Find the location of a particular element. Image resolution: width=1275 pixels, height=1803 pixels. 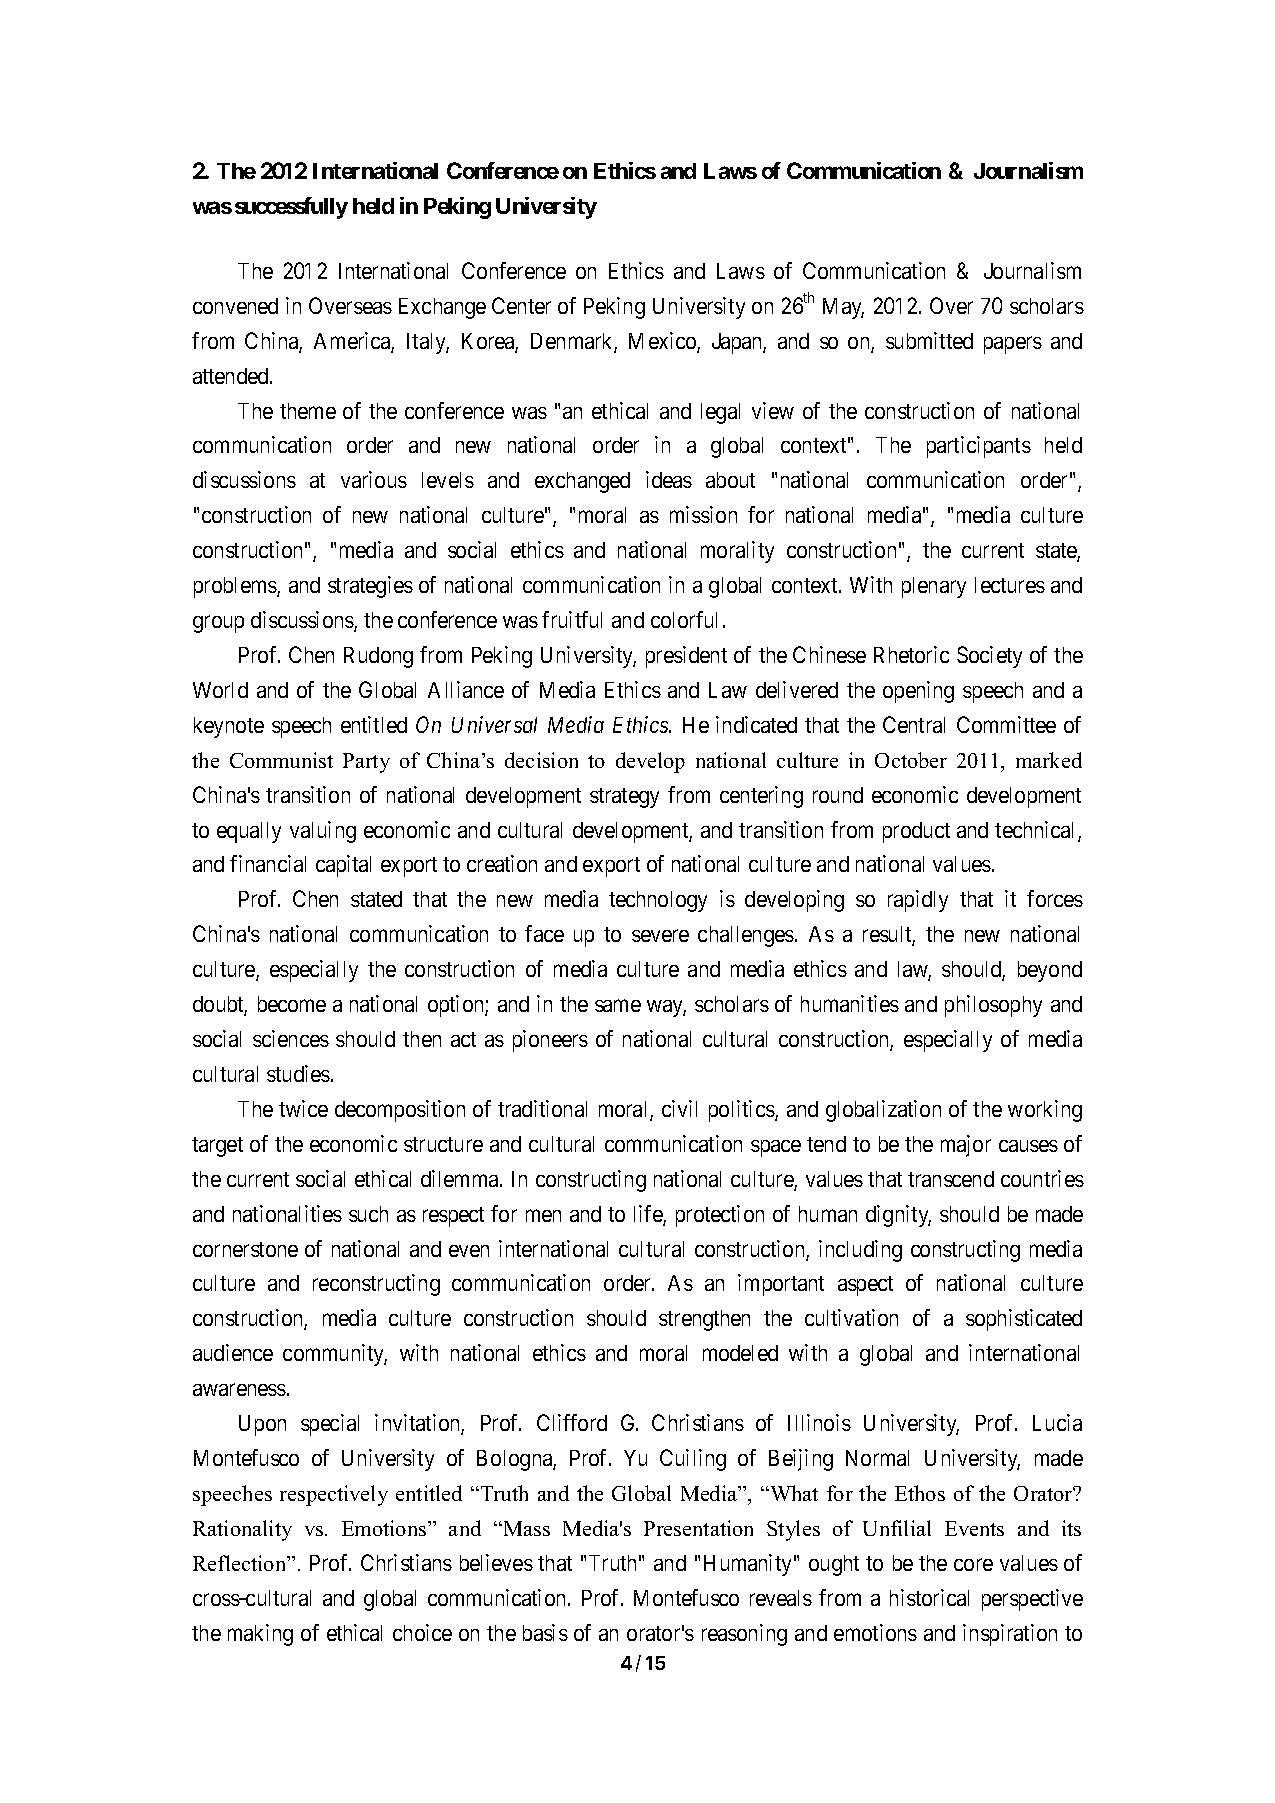

life is located at coordinates (649, 1215).
